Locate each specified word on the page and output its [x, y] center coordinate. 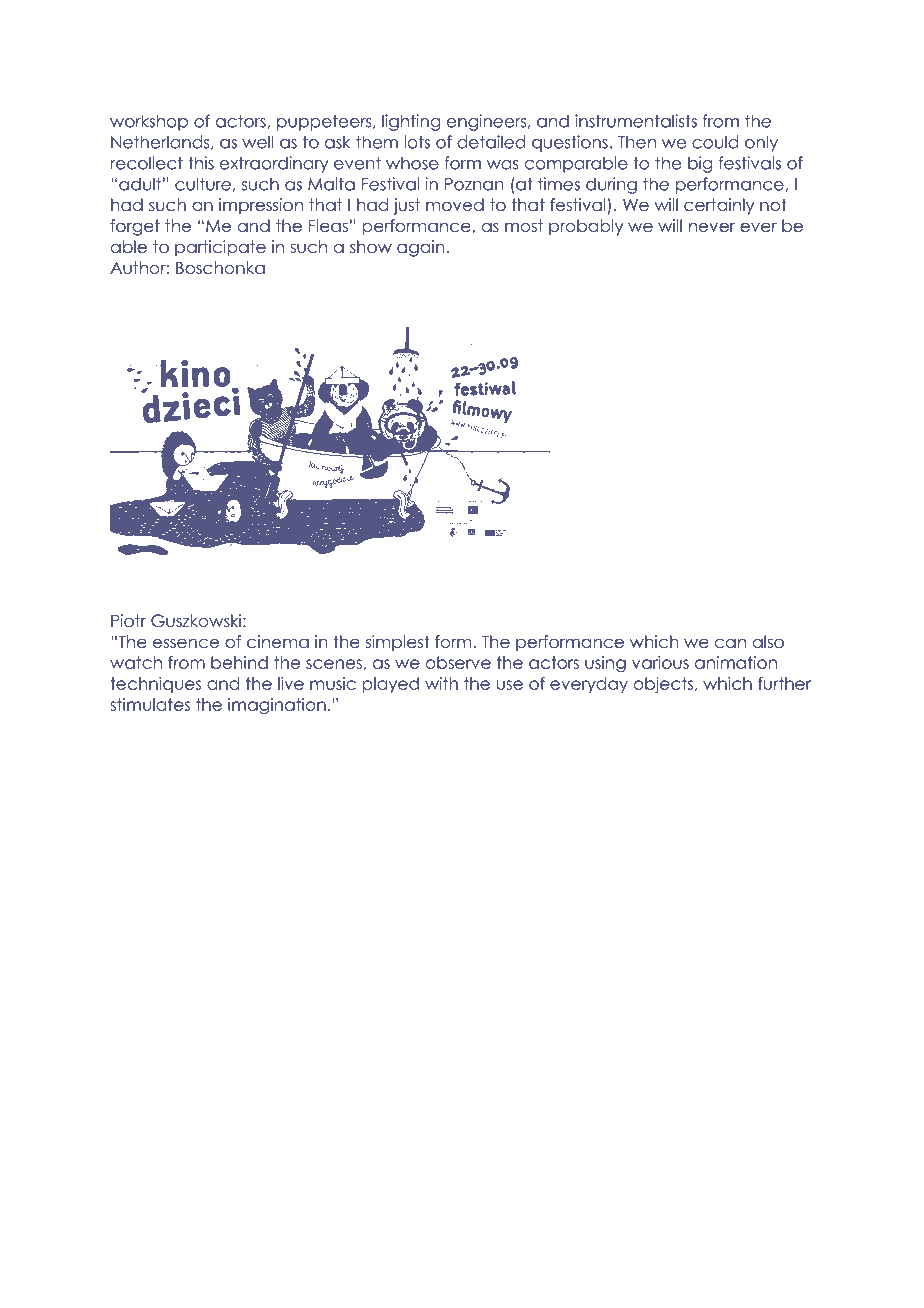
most [524, 226]
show [371, 247]
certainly [719, 206]
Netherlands [161, 142]
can [730, 643]
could [715, 142]
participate [220, 248]
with [441, 683]
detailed [491, 142]
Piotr [128, 621]
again [421, 248]
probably [586, 227]
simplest [398, 643]
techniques [155, 685]
